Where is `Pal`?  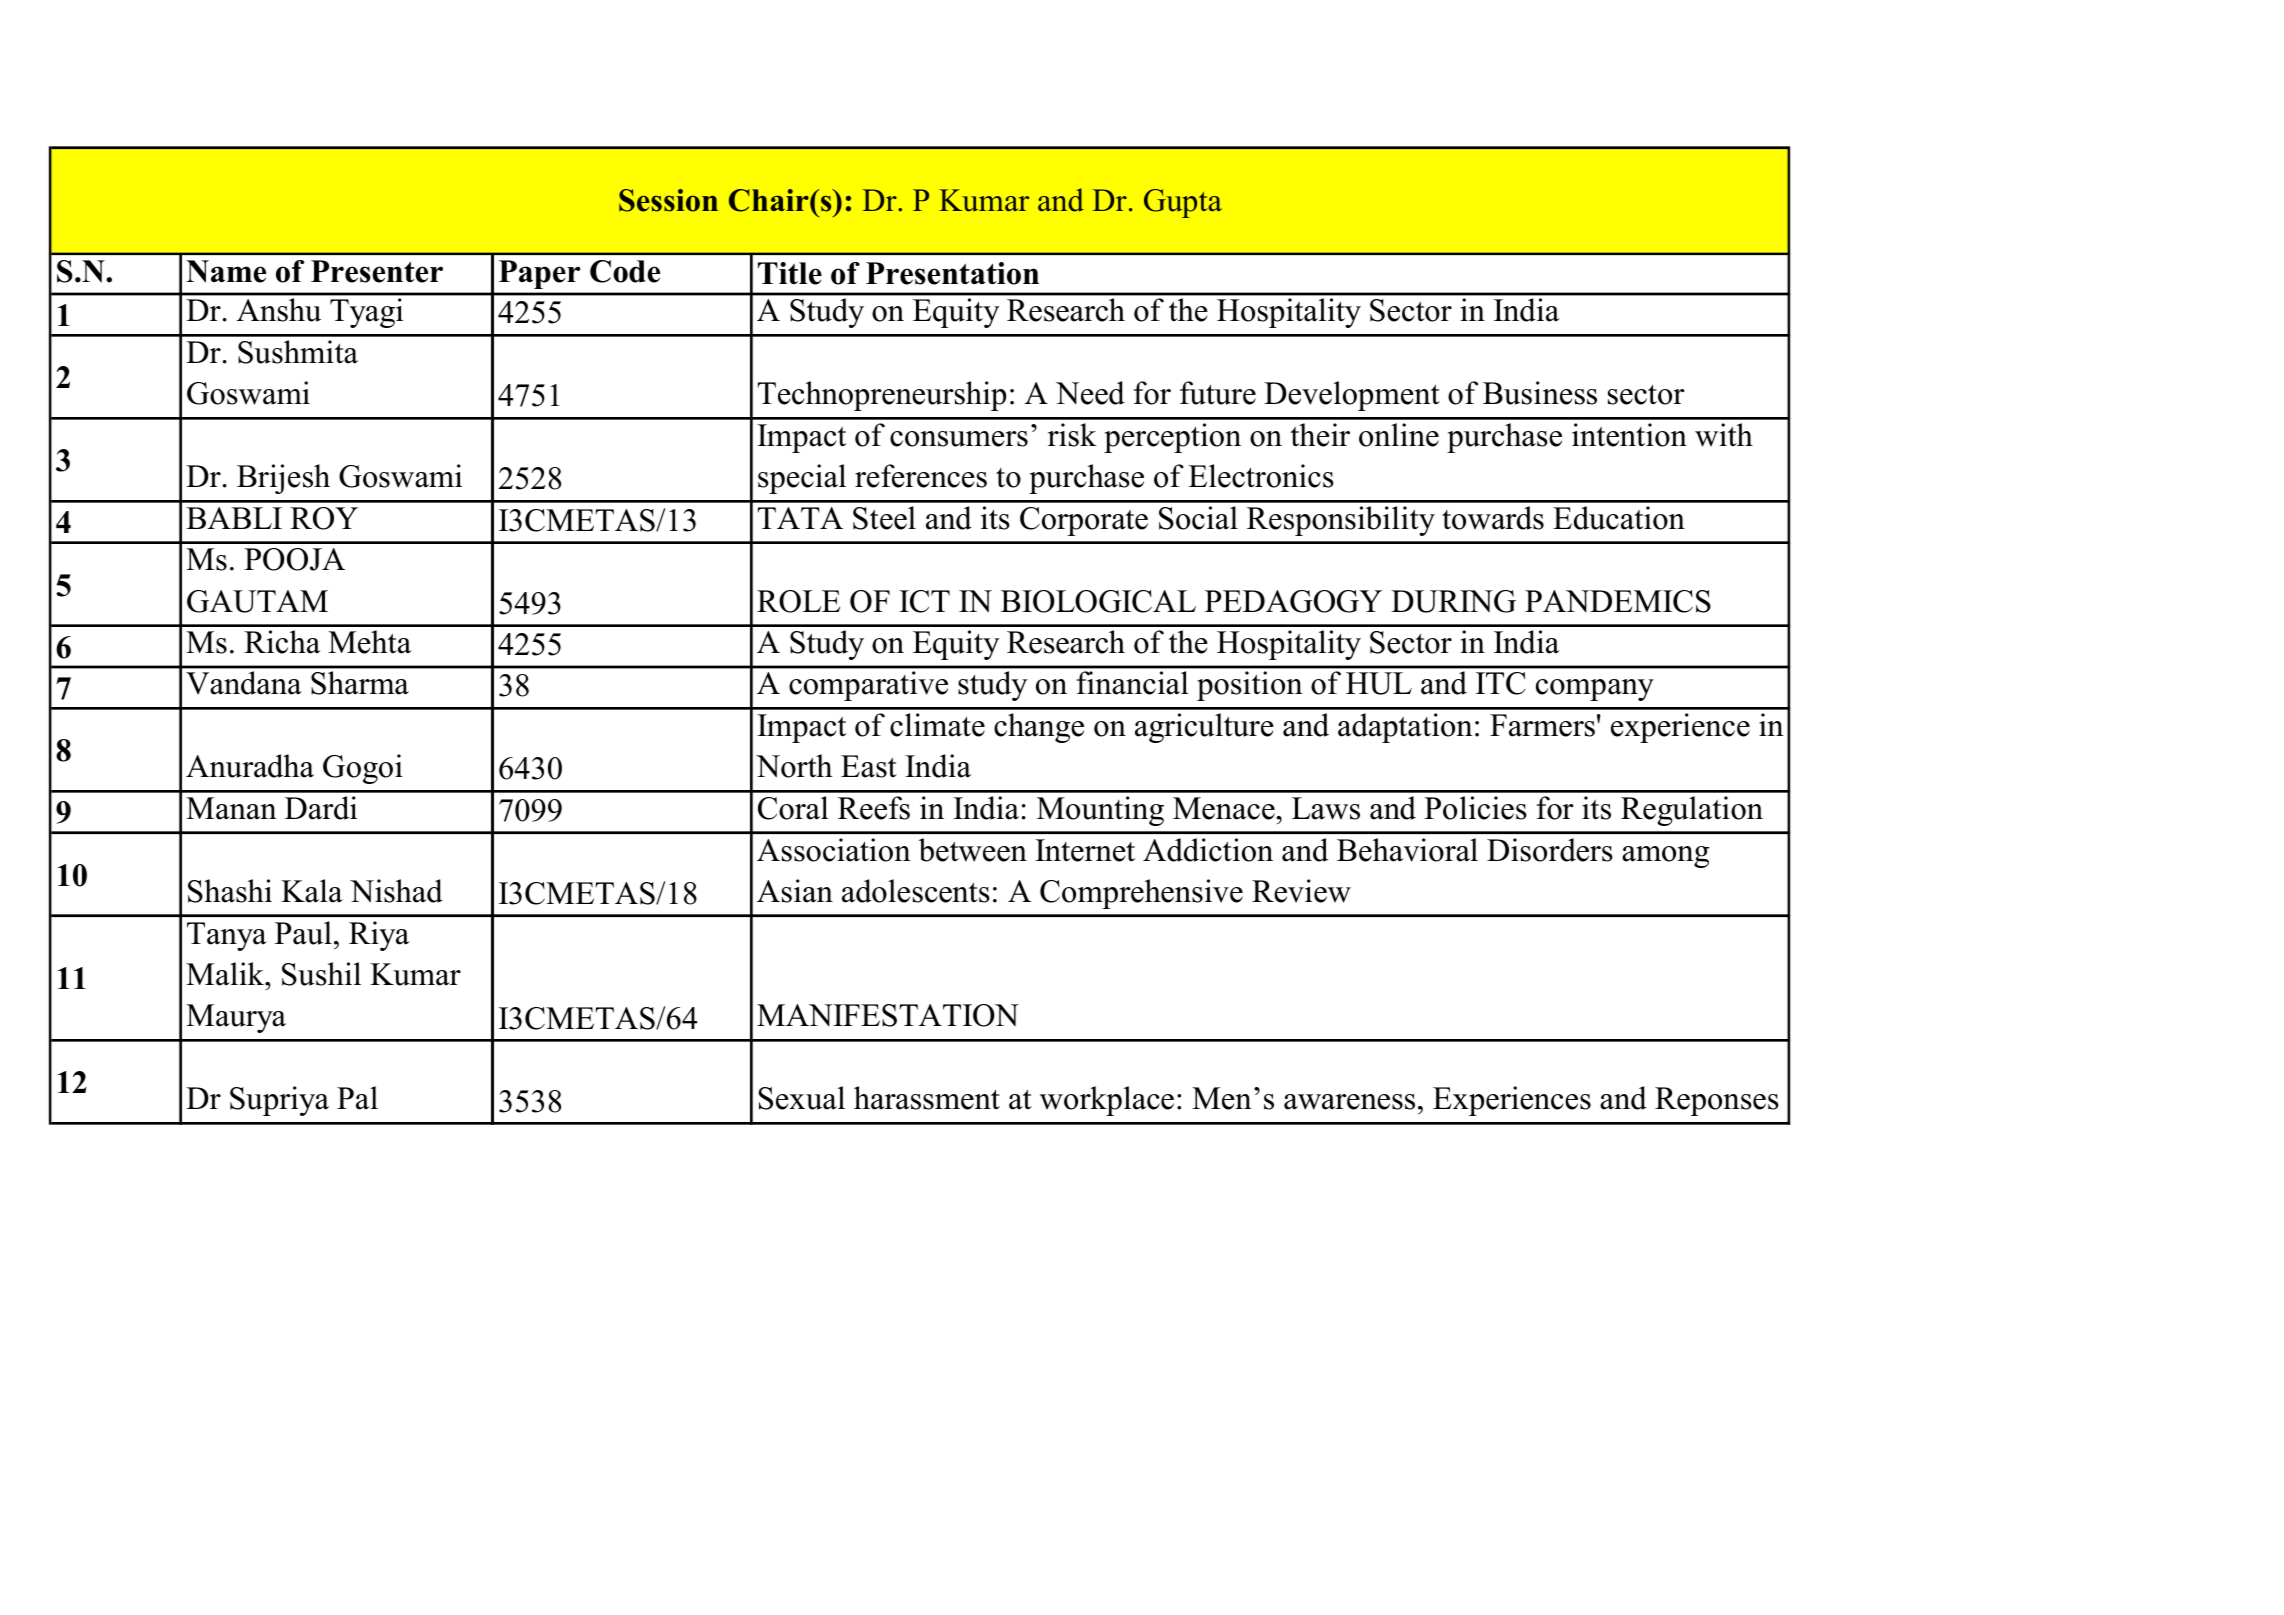
Pal is located at coordinates (357, 1098).
